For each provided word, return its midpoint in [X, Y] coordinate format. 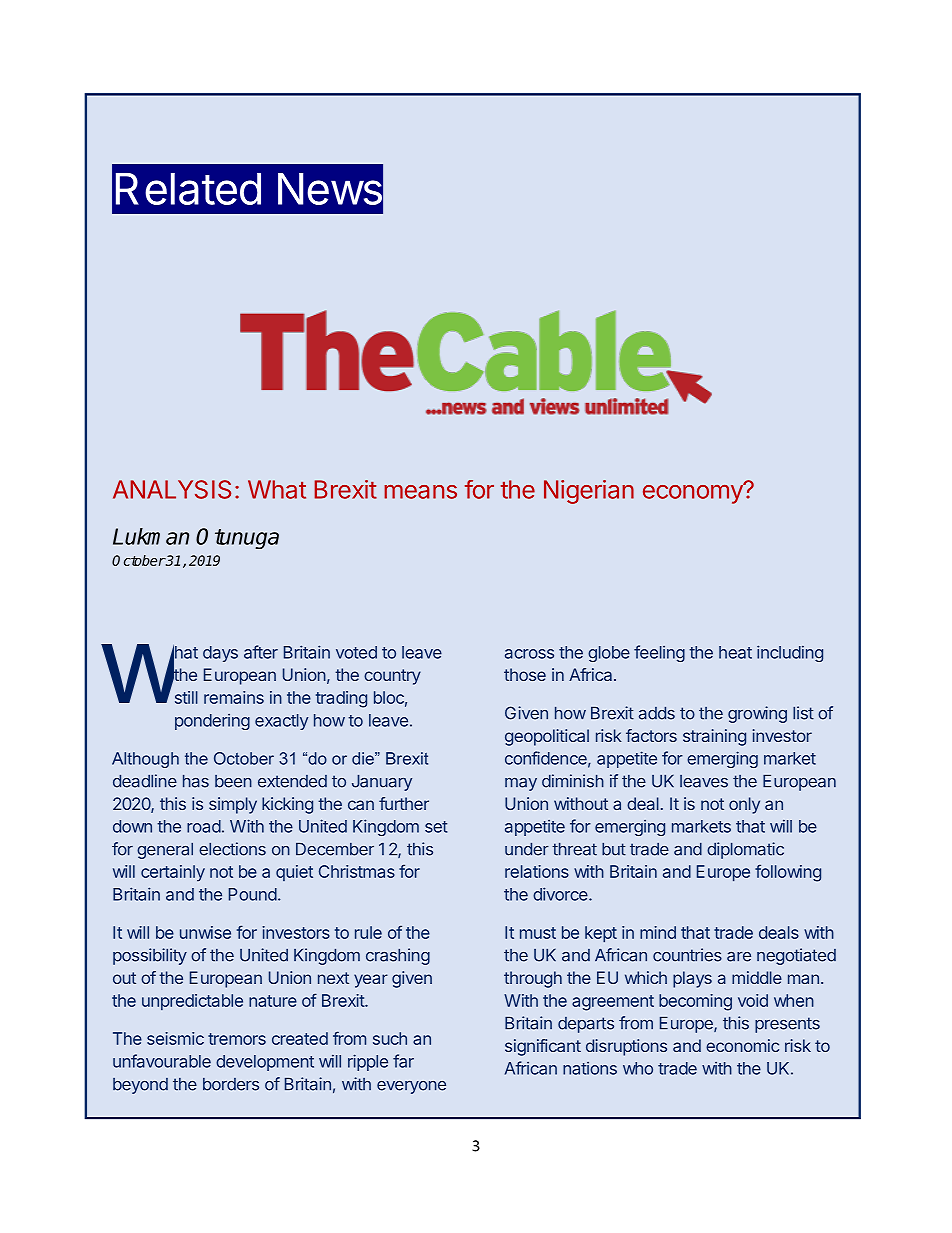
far [403, 1061]
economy [694, 493]
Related [188, 189]
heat [735, 652]
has [196, 781]
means [420, 492]
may [521, 784]
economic [742, 1045]
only [744, 805]
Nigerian [589, 492]
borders [231, 1084]
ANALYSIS [172, 489]
